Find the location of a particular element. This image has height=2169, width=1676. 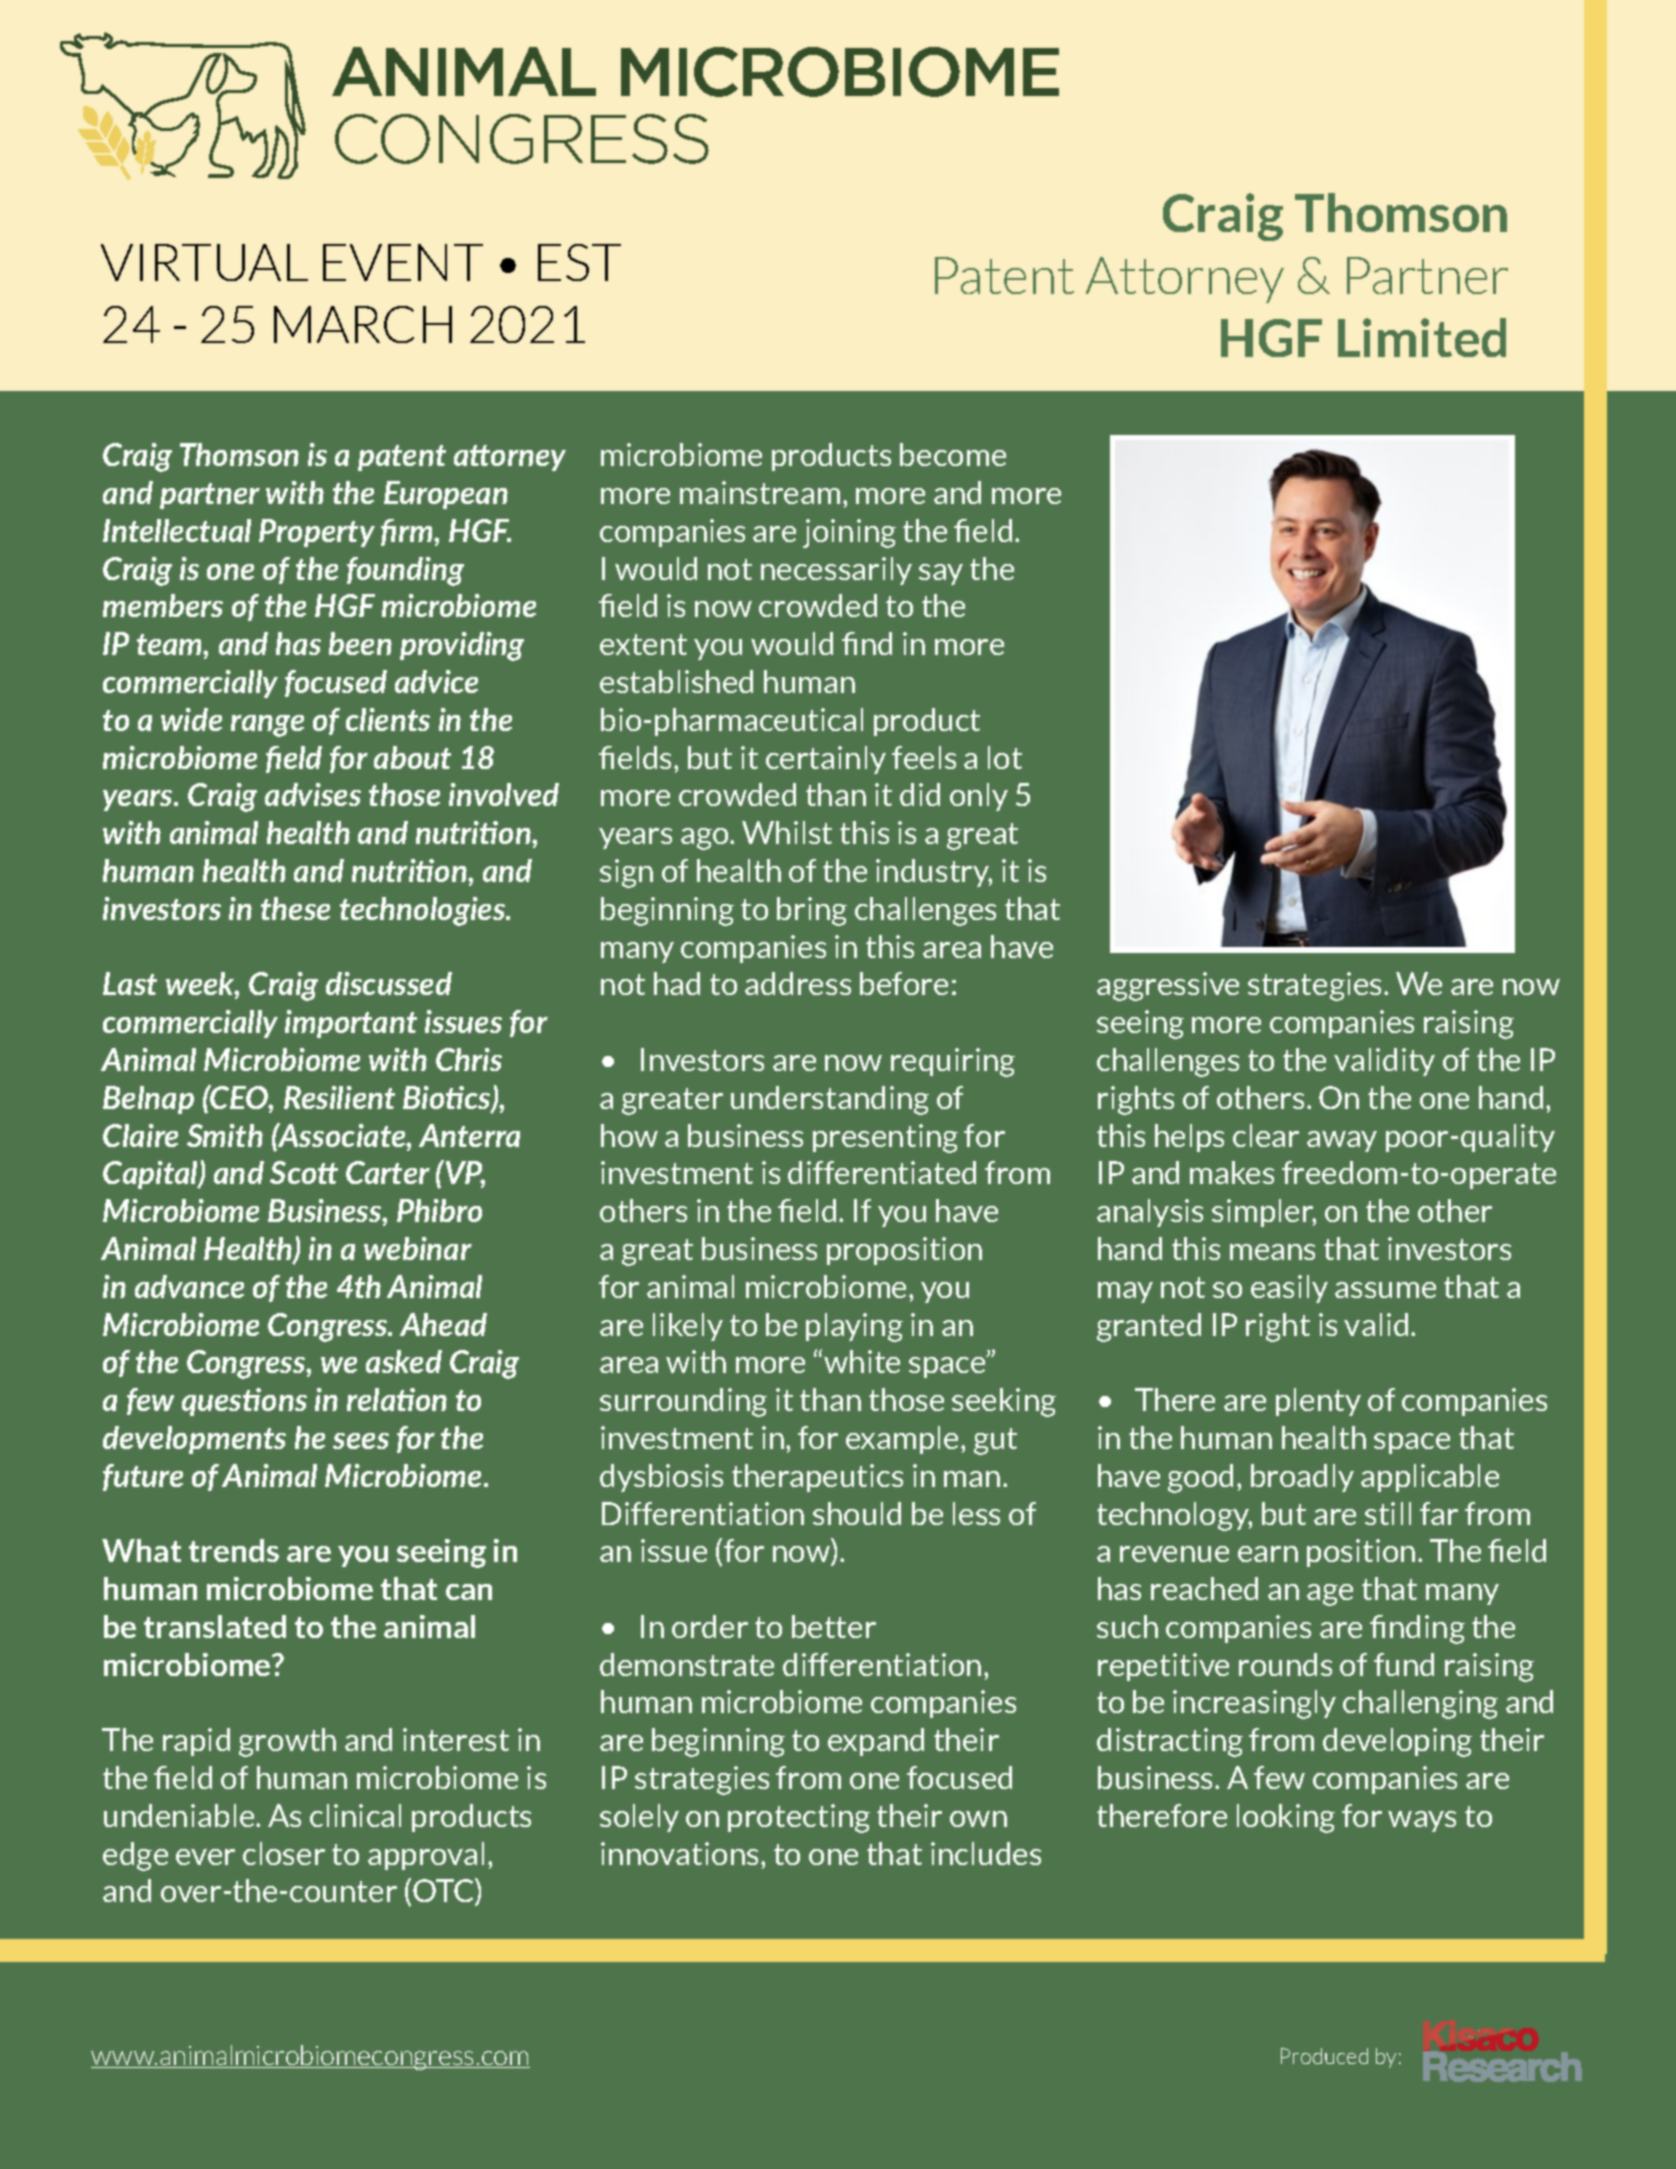

closer is located at coordinates (284, 1853).
